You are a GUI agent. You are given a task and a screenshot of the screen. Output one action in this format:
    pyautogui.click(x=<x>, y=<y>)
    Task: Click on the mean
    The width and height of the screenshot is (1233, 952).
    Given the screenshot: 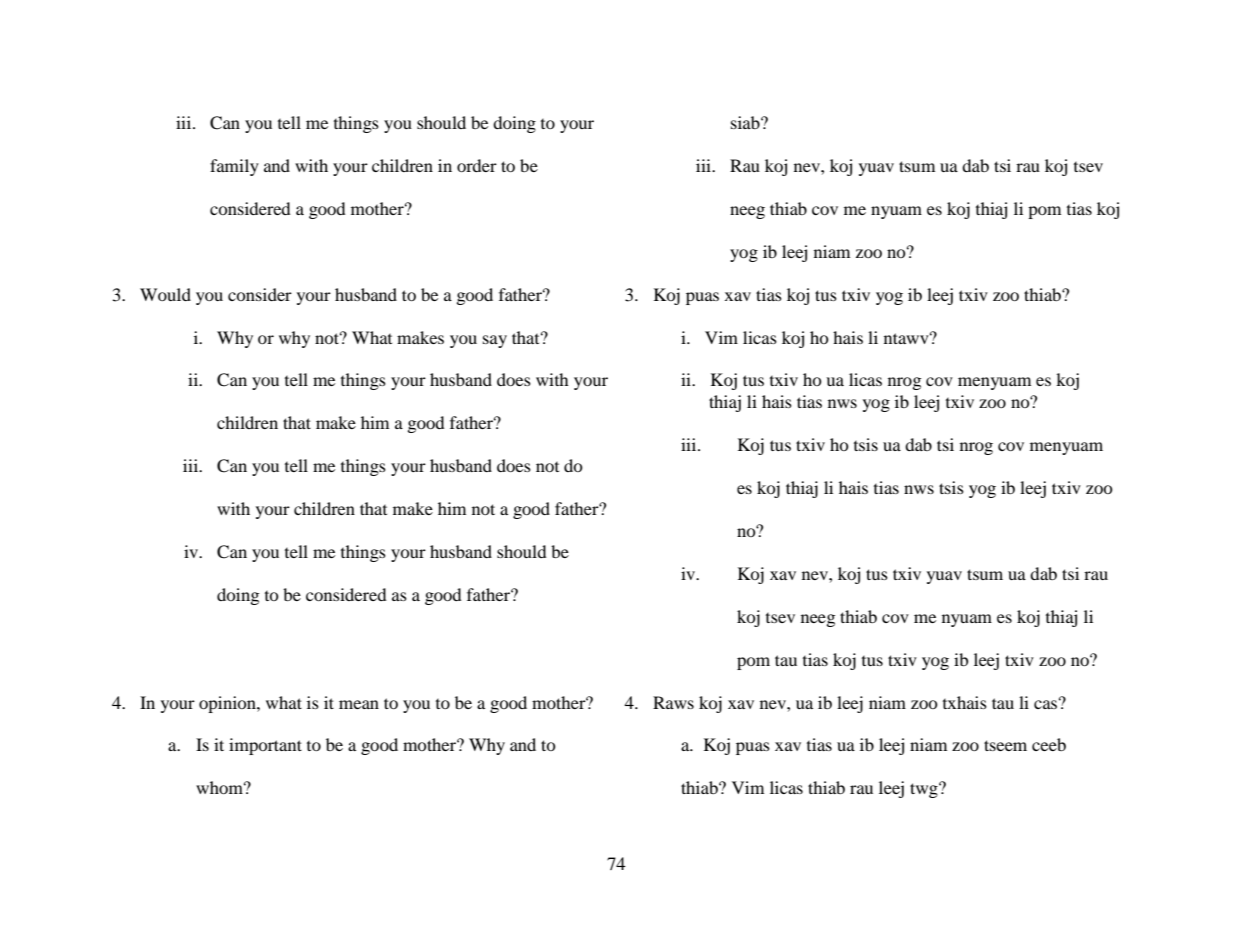 What is the action you would take?
    pyautogui.click(x=359, y=704)
